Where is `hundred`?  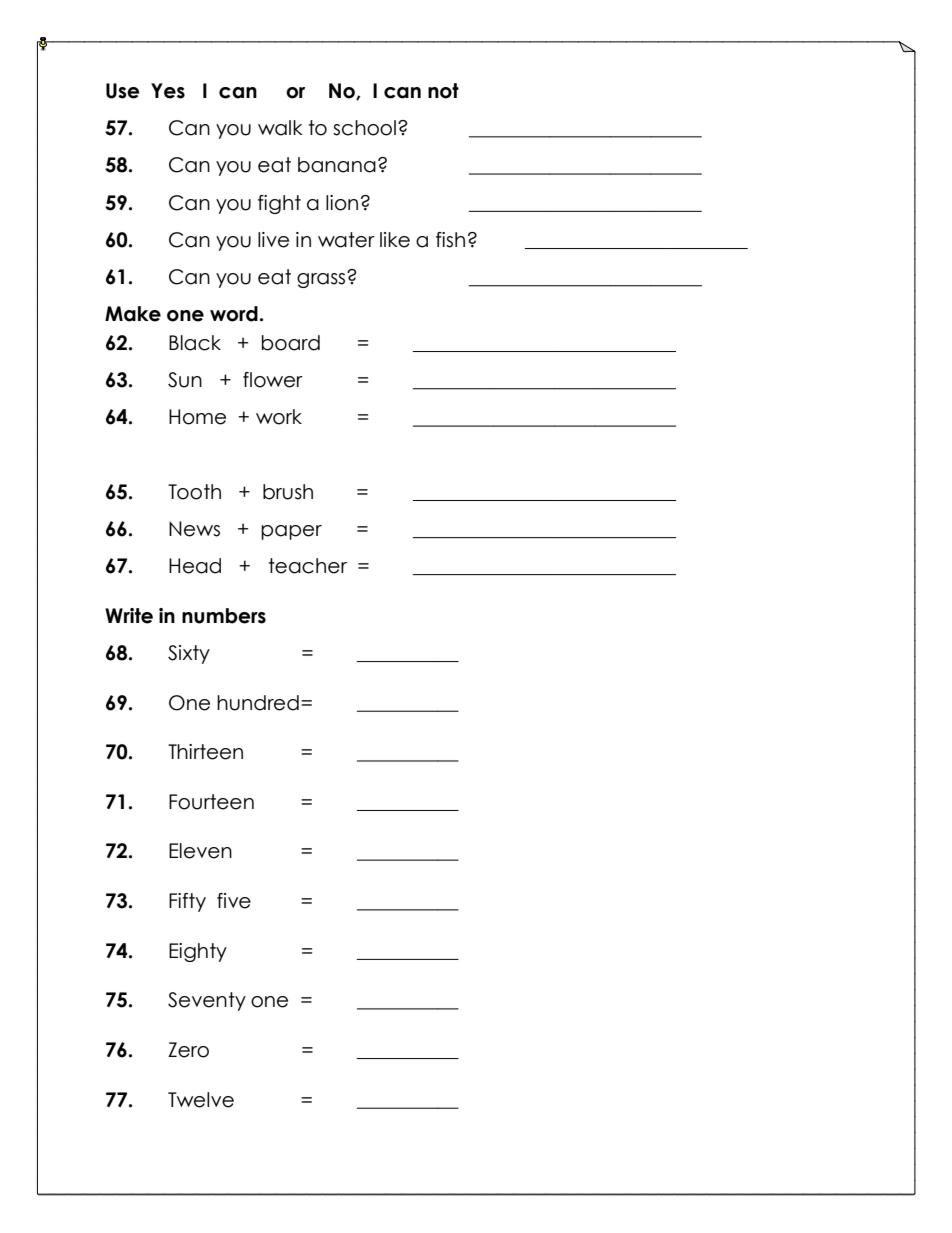 hundred is located at coordinates (258, 703).
